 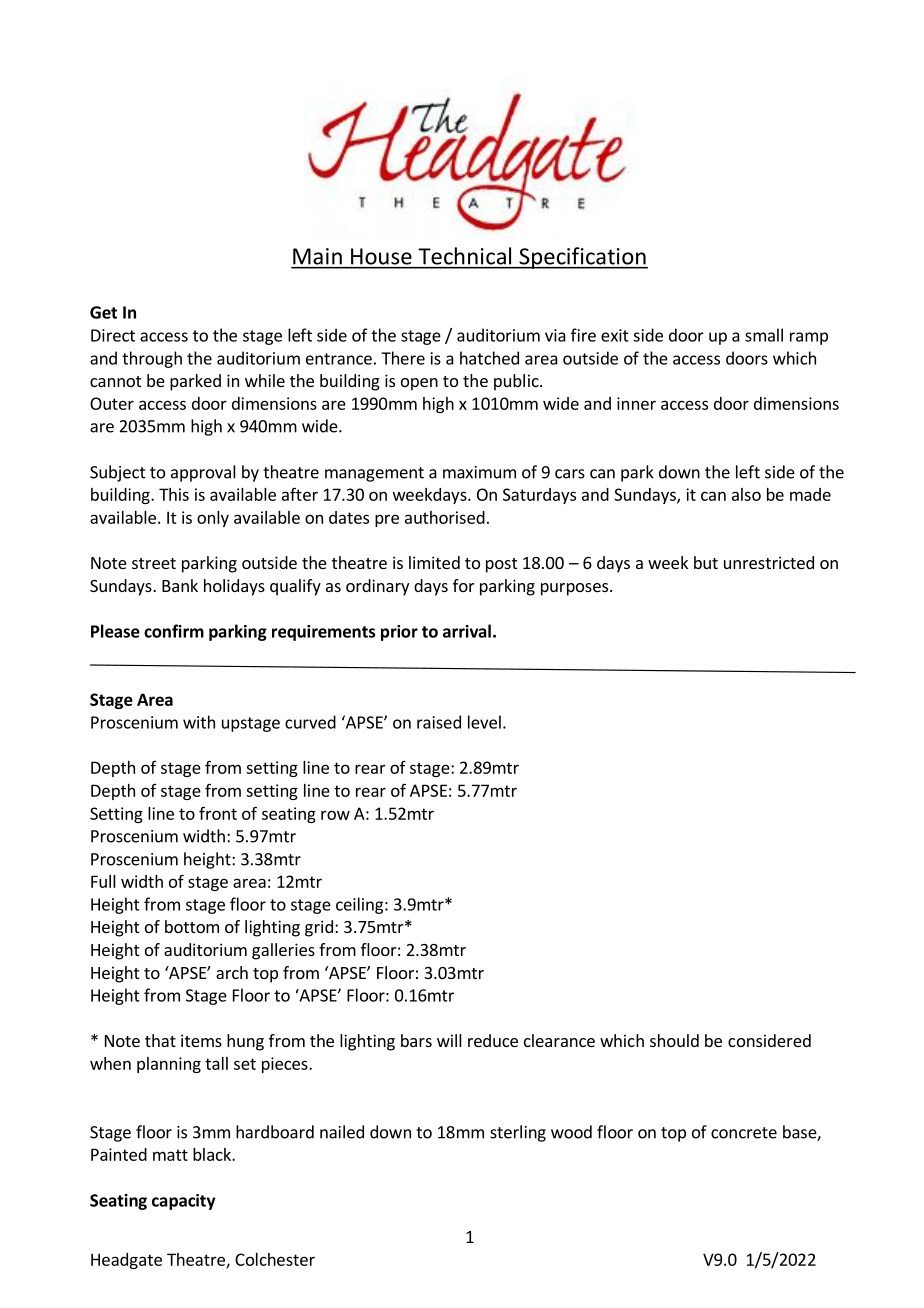 I want to click on should, so click(x=674, y=1040).
